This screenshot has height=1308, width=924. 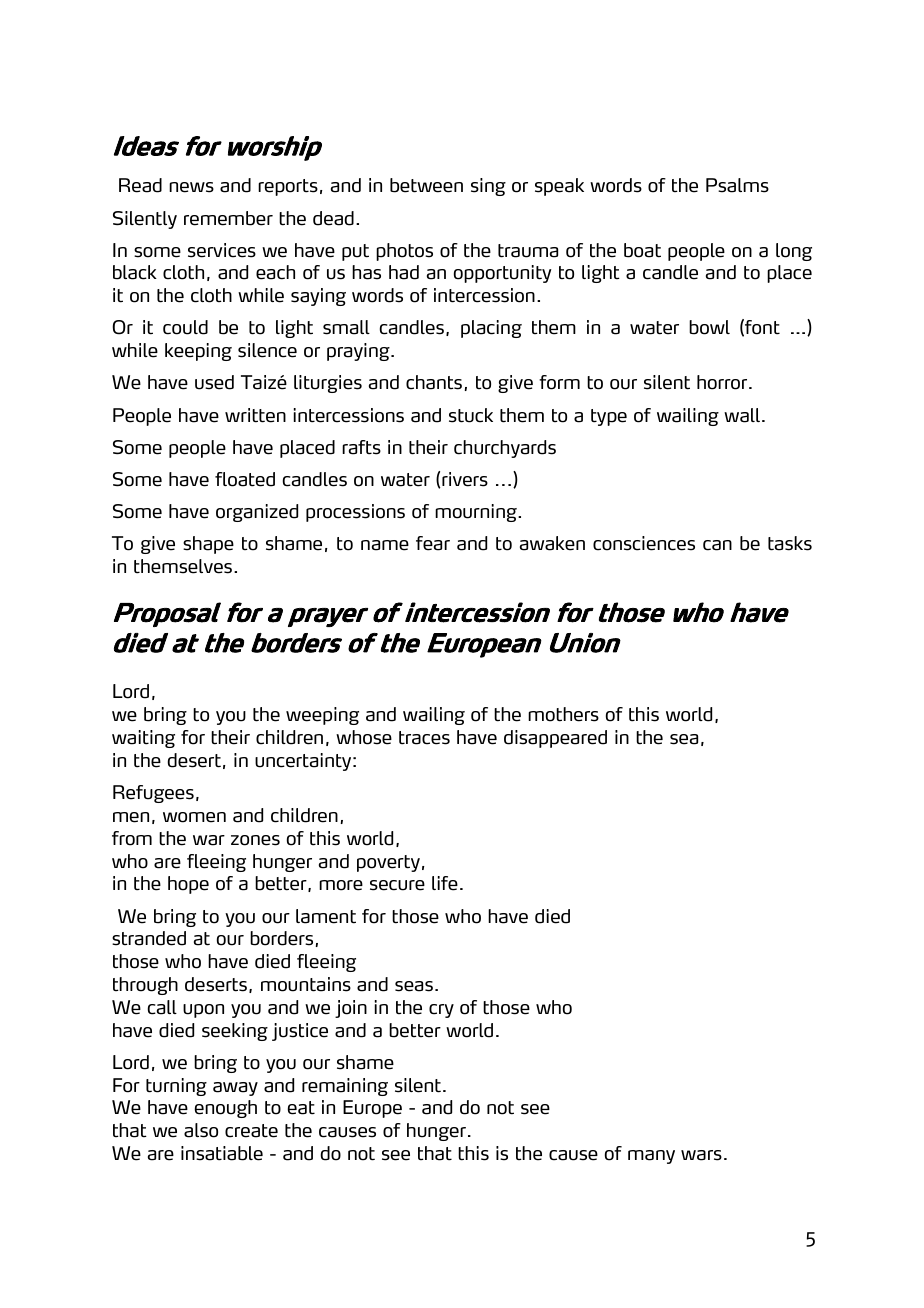 I want to click on waiting, so click(x=143, y=739).
